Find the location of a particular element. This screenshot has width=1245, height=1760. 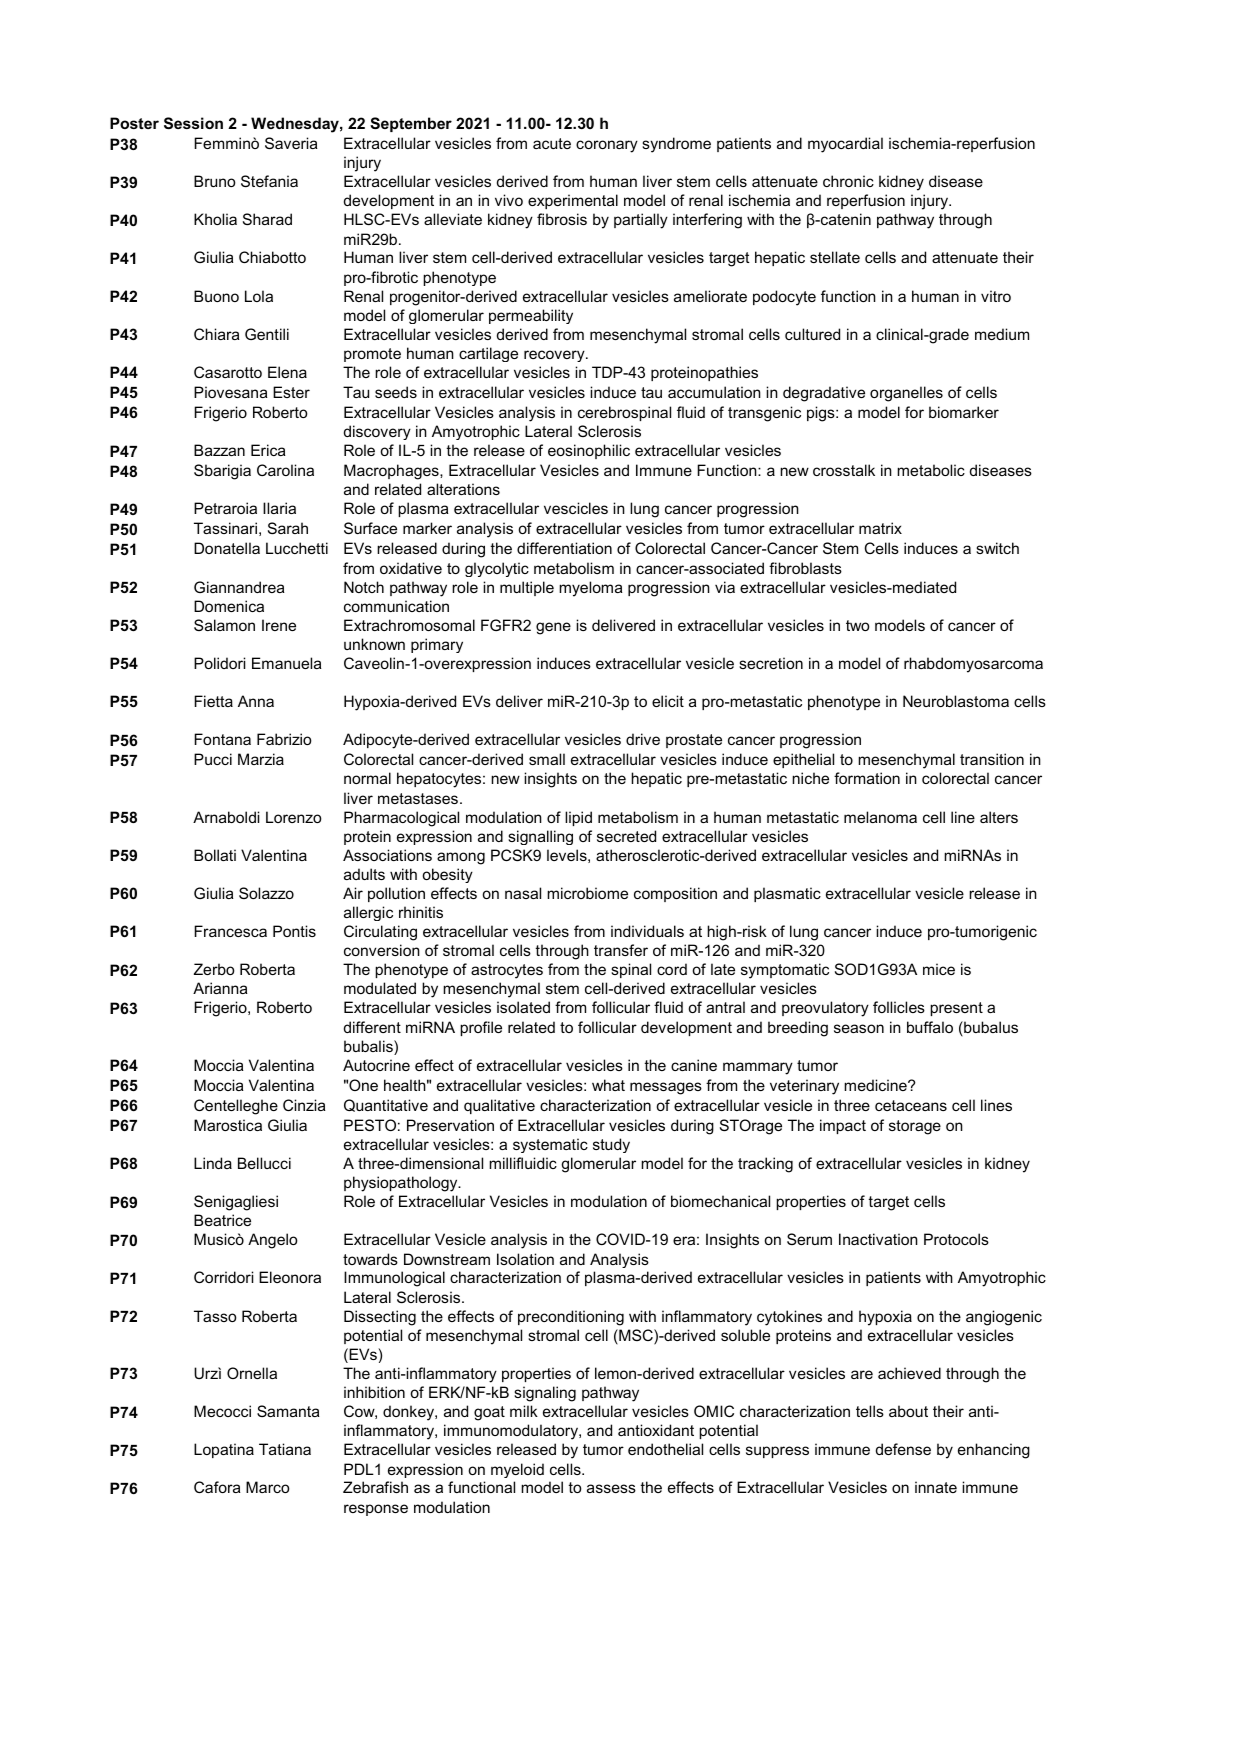

what is located at coordinates (608, 1085).
